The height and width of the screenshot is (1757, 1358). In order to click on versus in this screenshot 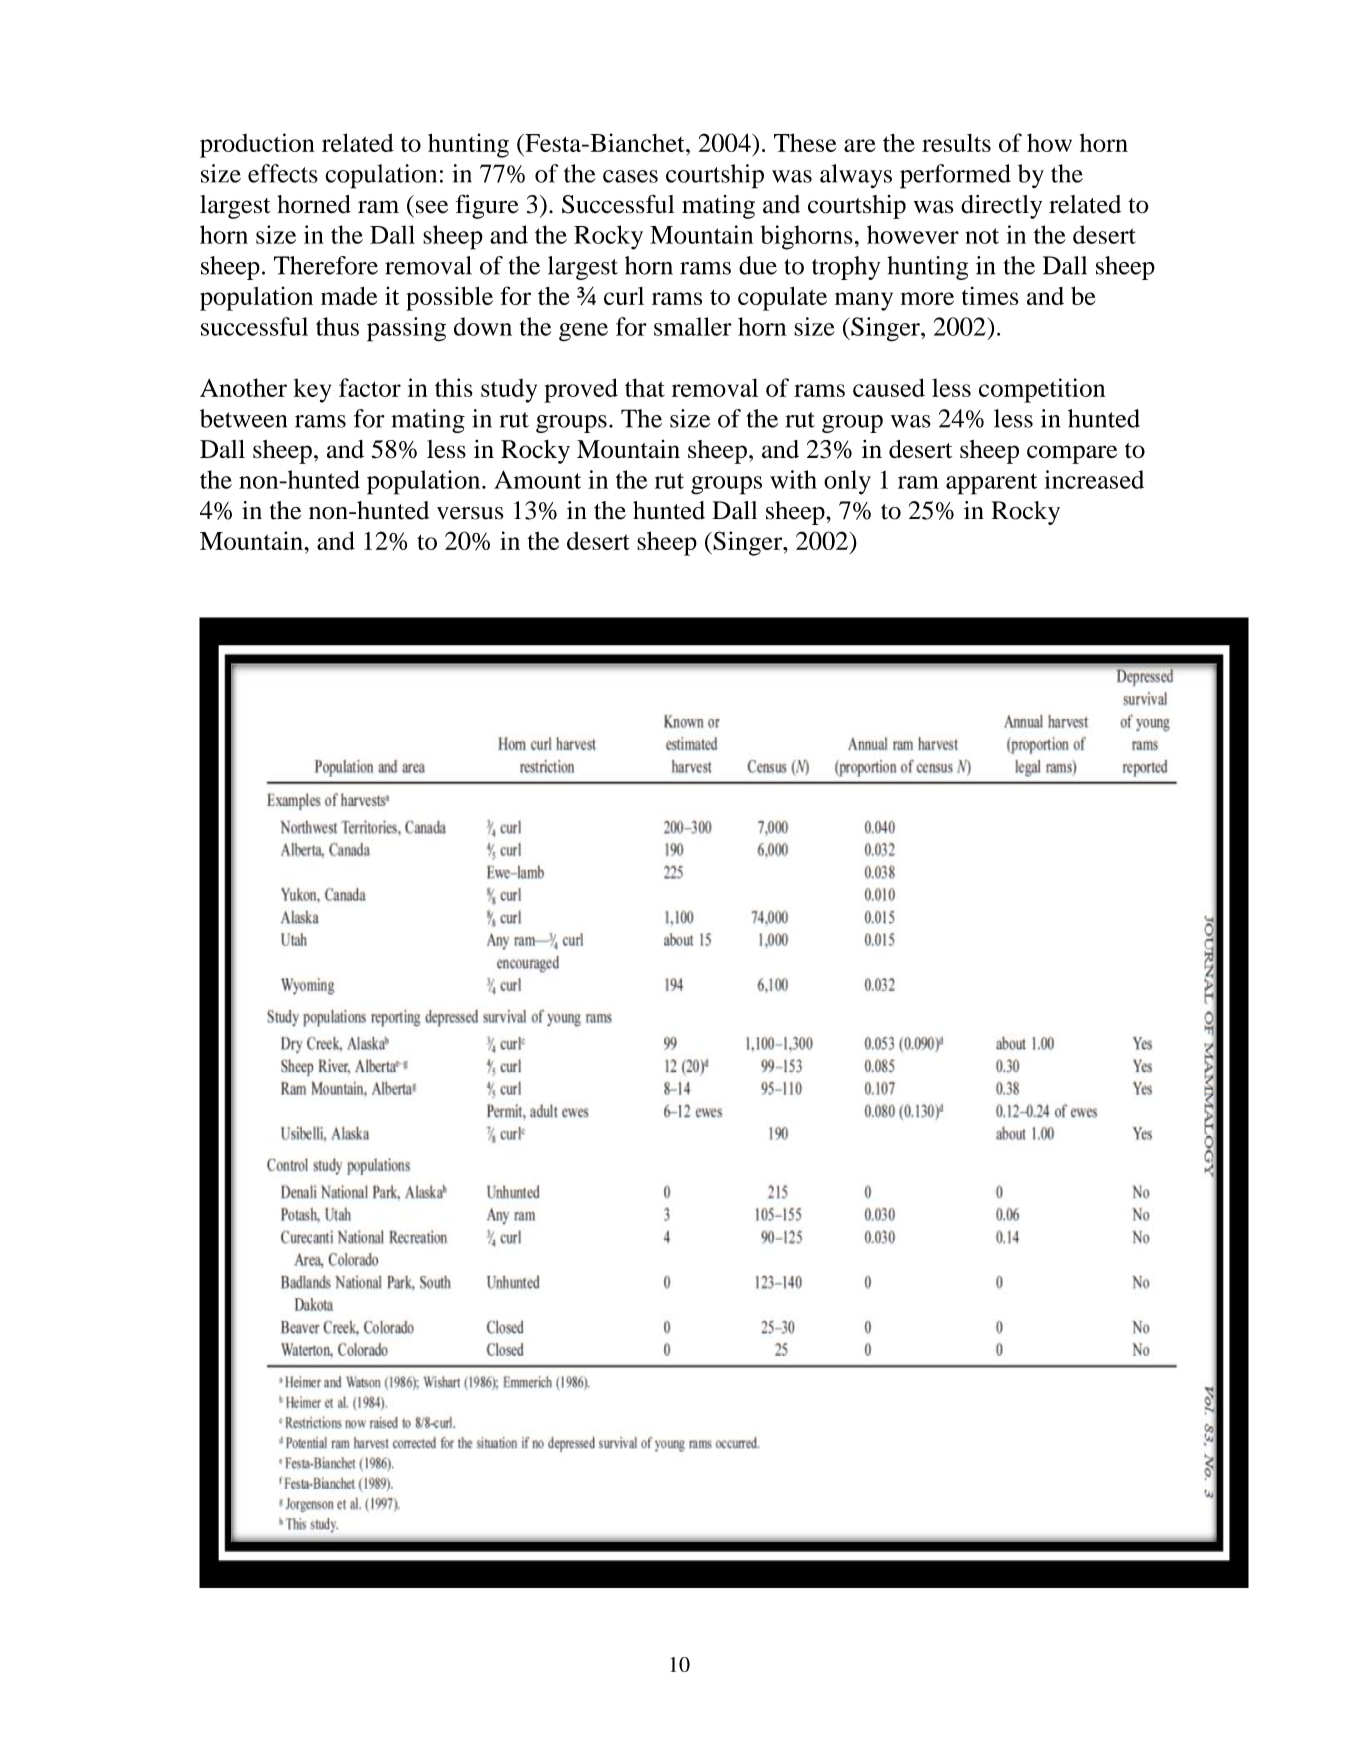, I will do `click(470, 513)`.
